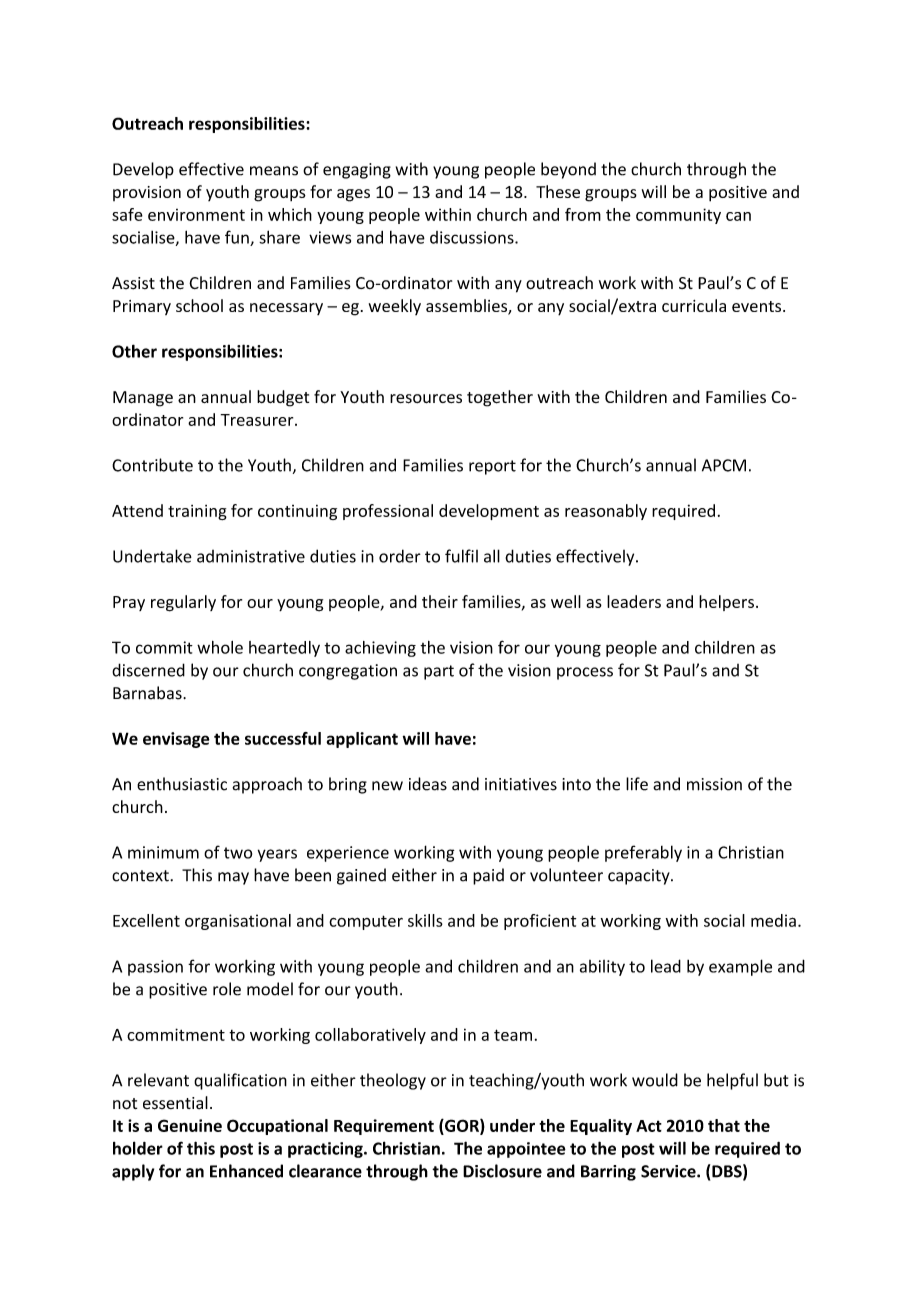  Describe the element at coordinates (606, 512) in the document. I see `reasonably` at that location.
